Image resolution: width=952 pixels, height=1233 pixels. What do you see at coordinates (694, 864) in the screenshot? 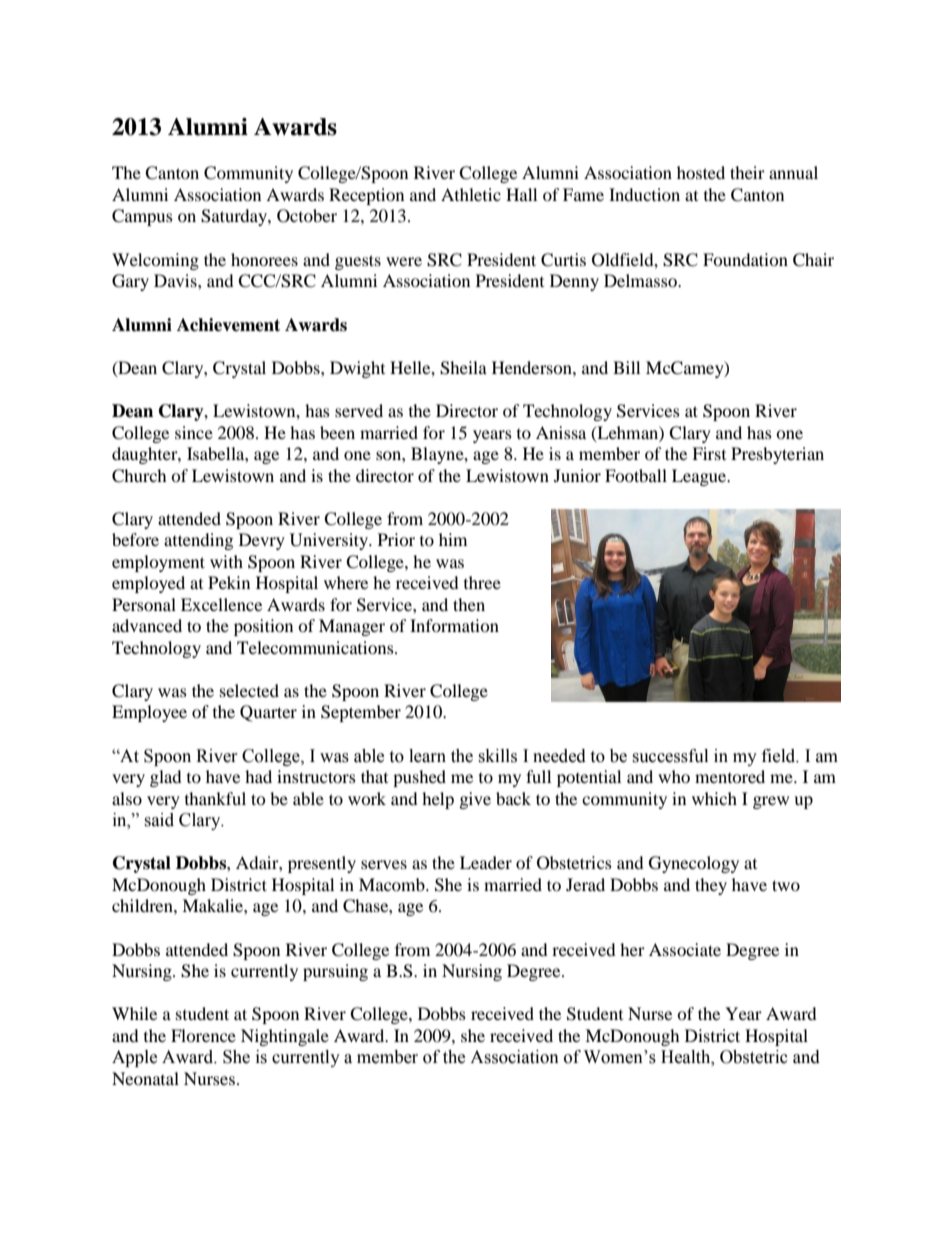
I see `Gynecology` at bounding box center [694, 864].
